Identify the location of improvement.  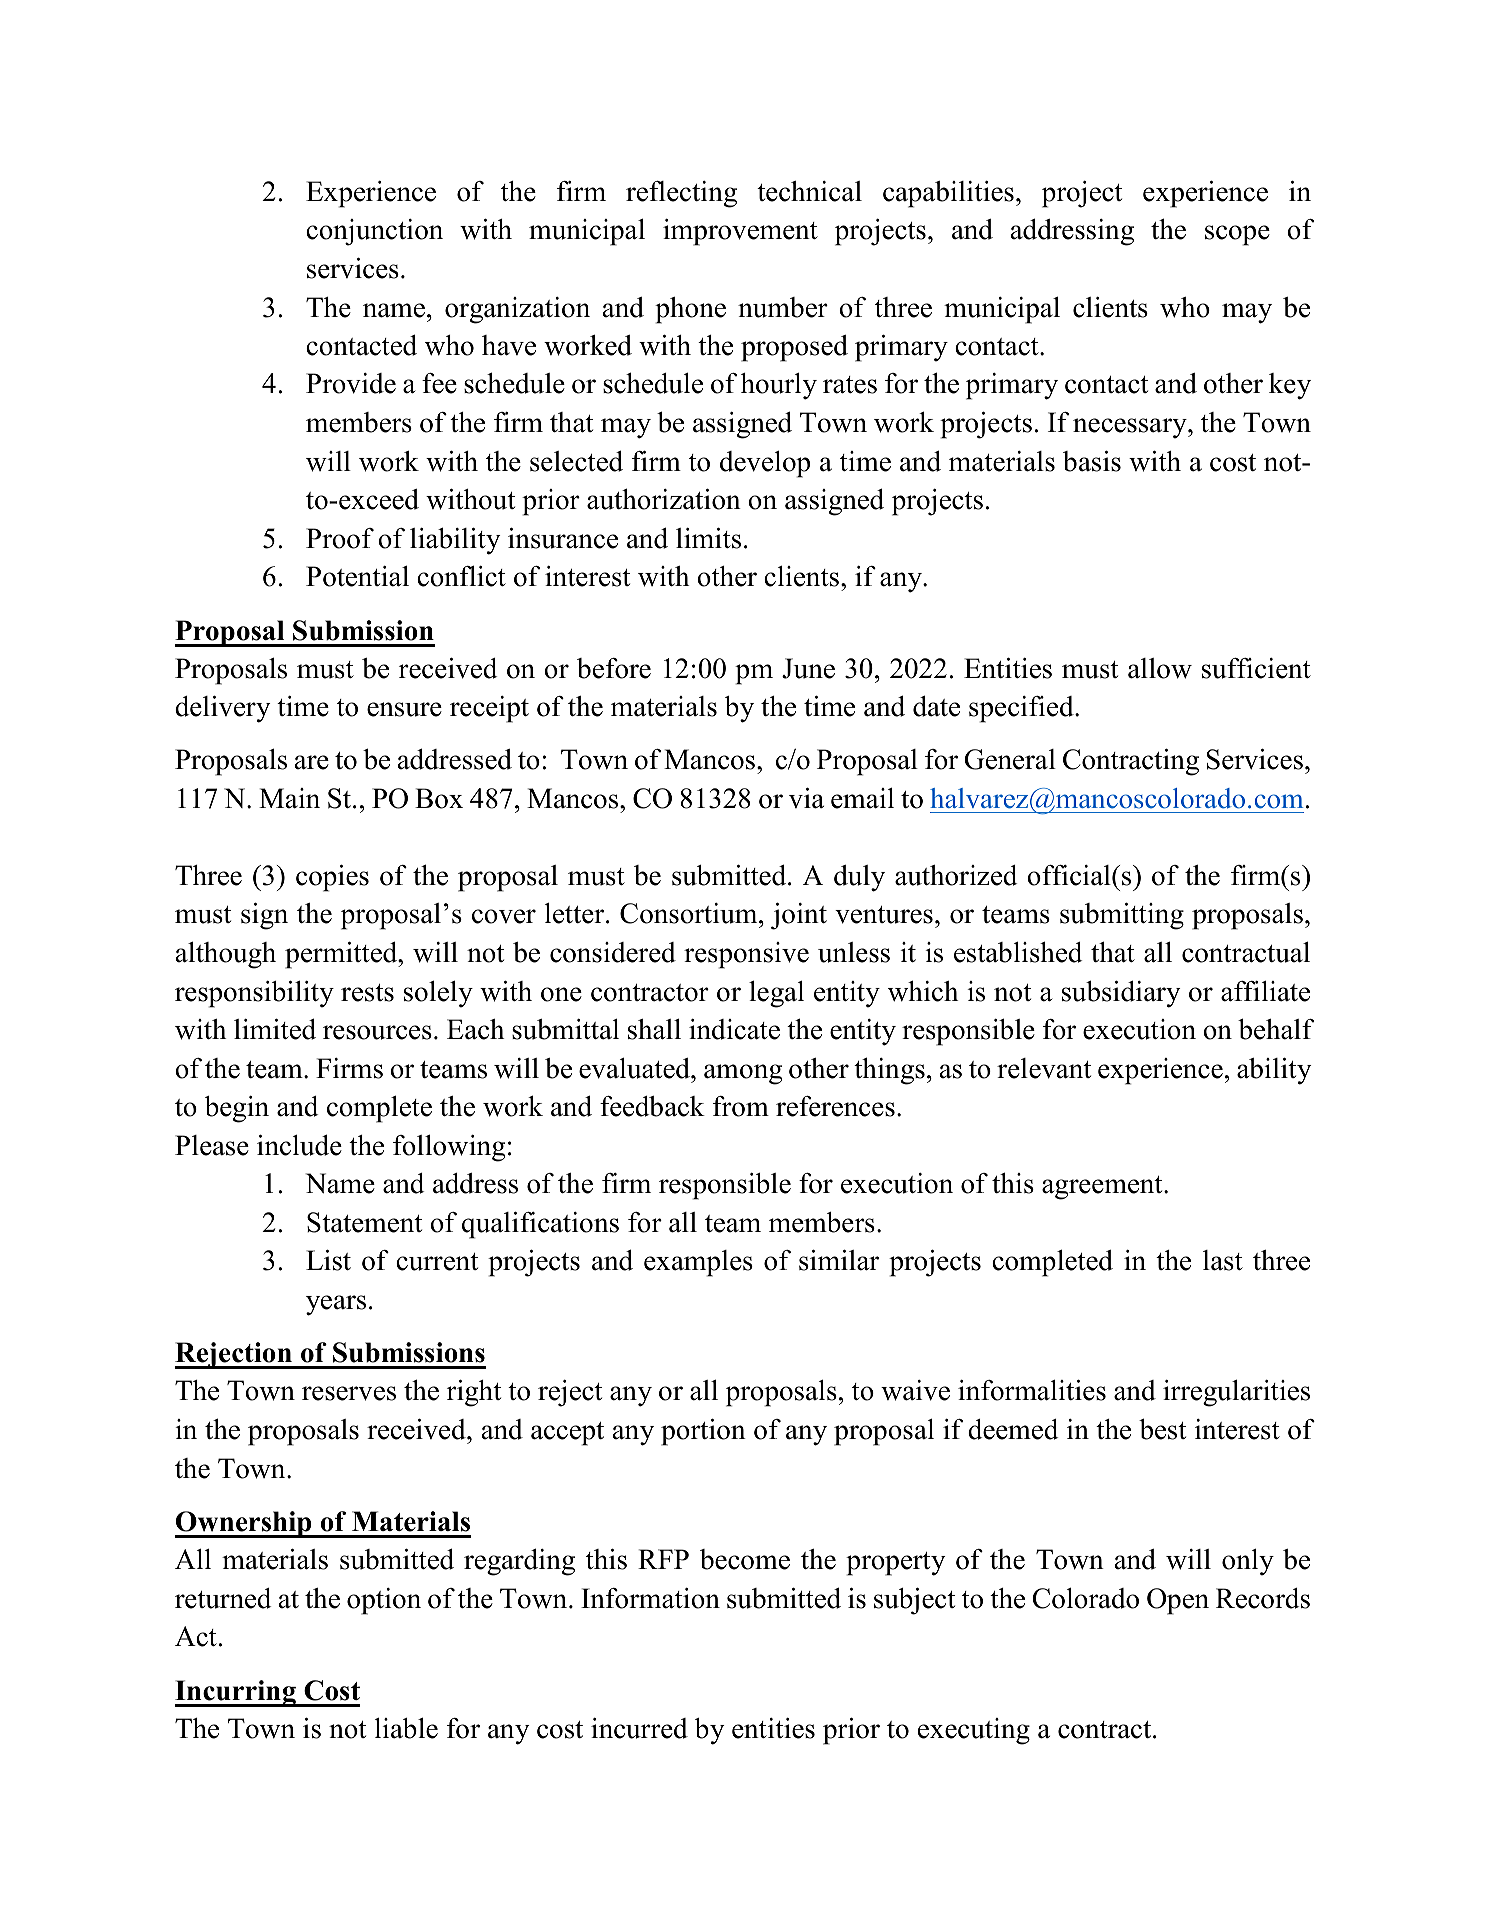
(740, 232).
